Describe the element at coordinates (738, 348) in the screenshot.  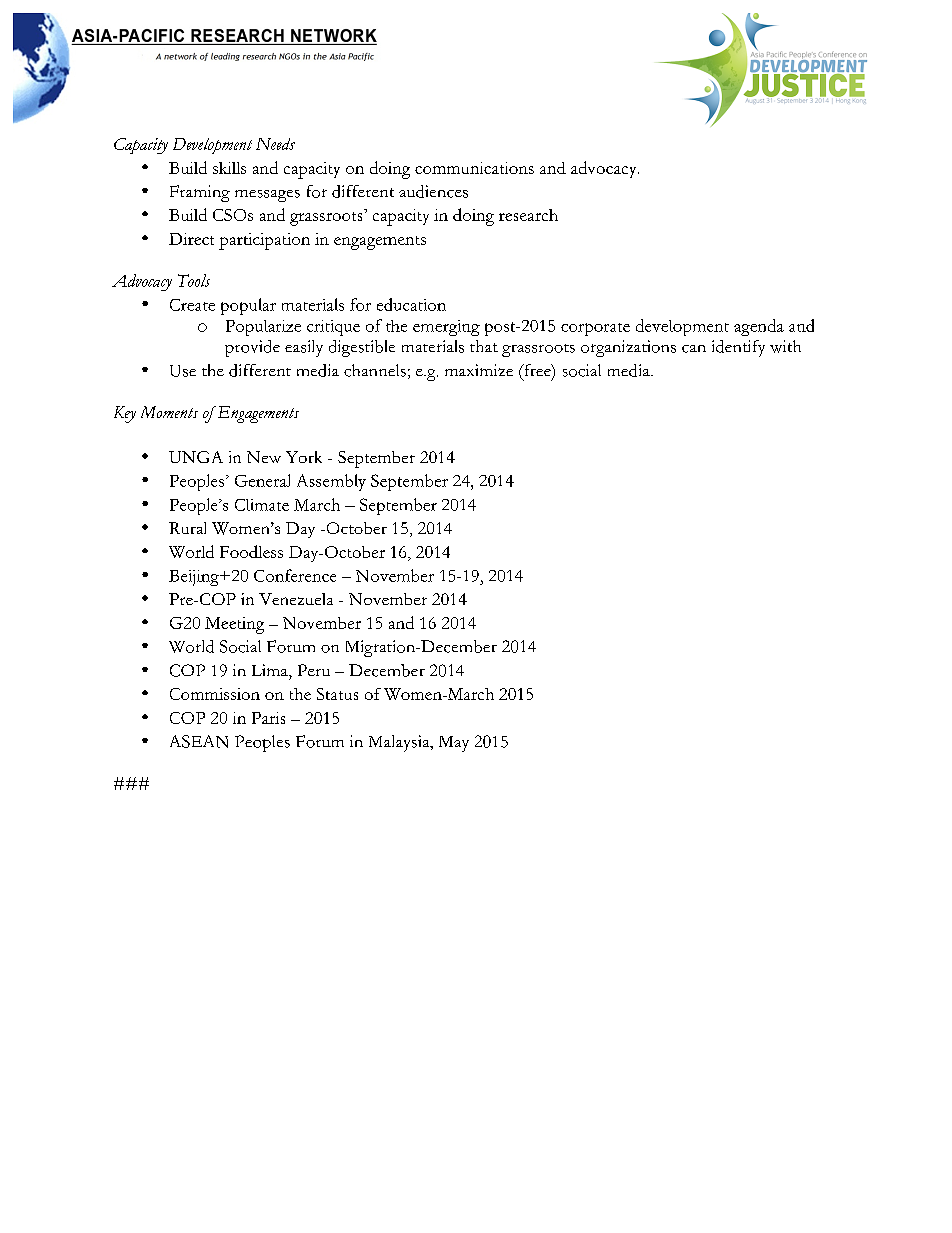
I see `identify` at that location.
